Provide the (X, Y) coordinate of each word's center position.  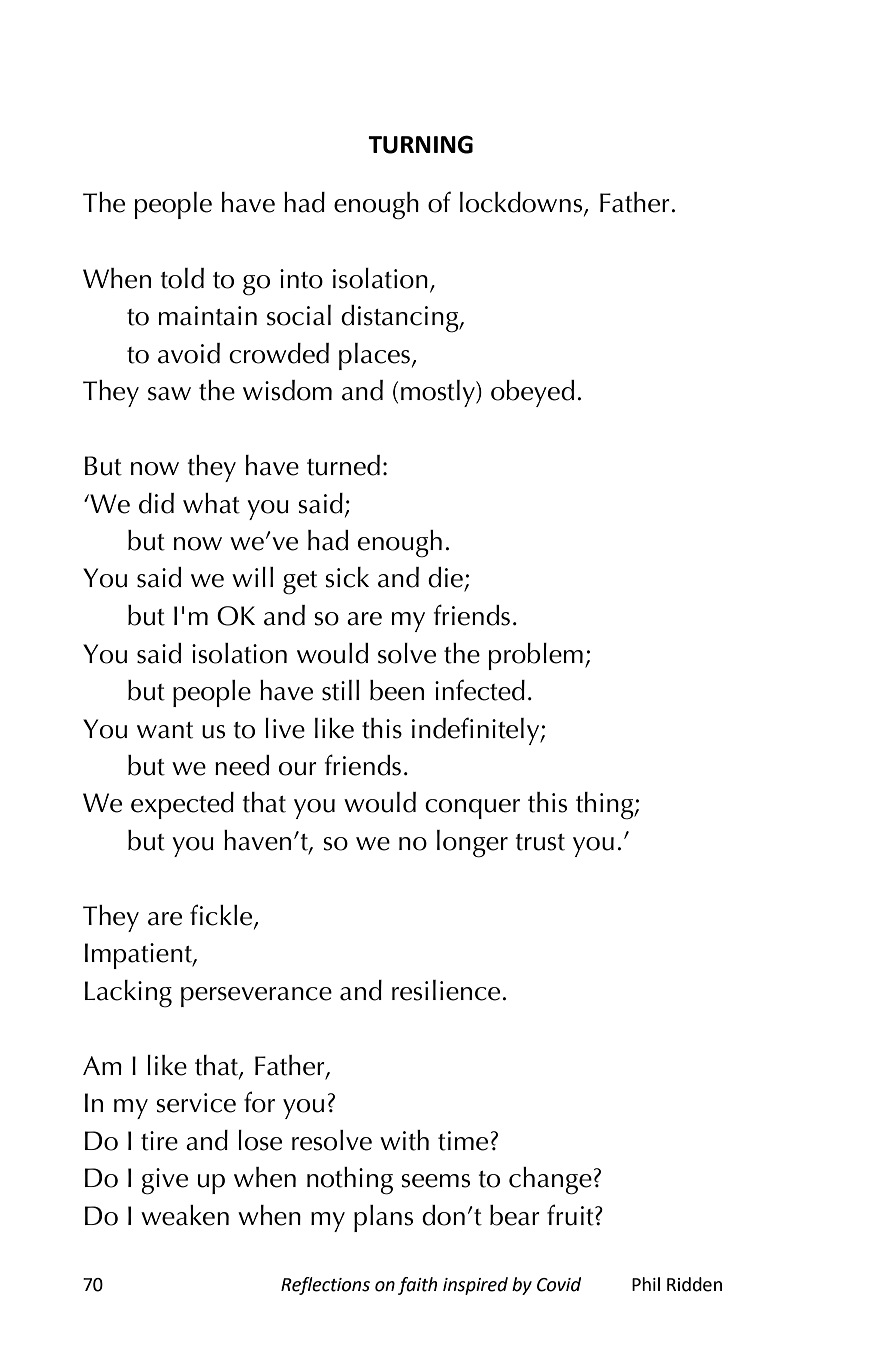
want (165, 730)
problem (535, 656)
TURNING (420, 144)
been (397, 690)
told (182, 278)
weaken (185, 1215)
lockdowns (522, 203)
